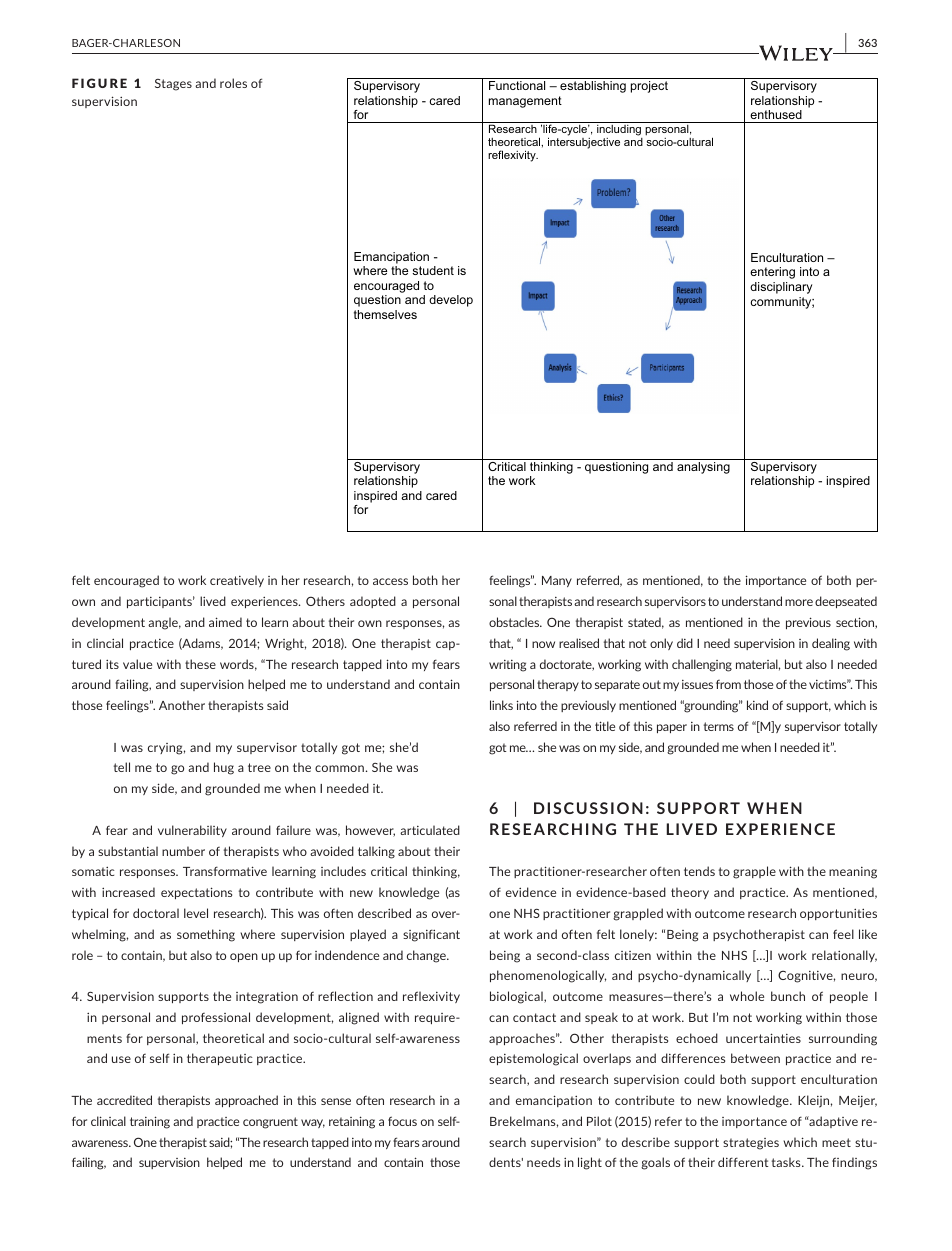 This screenshot has height=1251, width=952. Describe the element at coordinates (557, 581) in the screenshot. I see `Many` at that location.
